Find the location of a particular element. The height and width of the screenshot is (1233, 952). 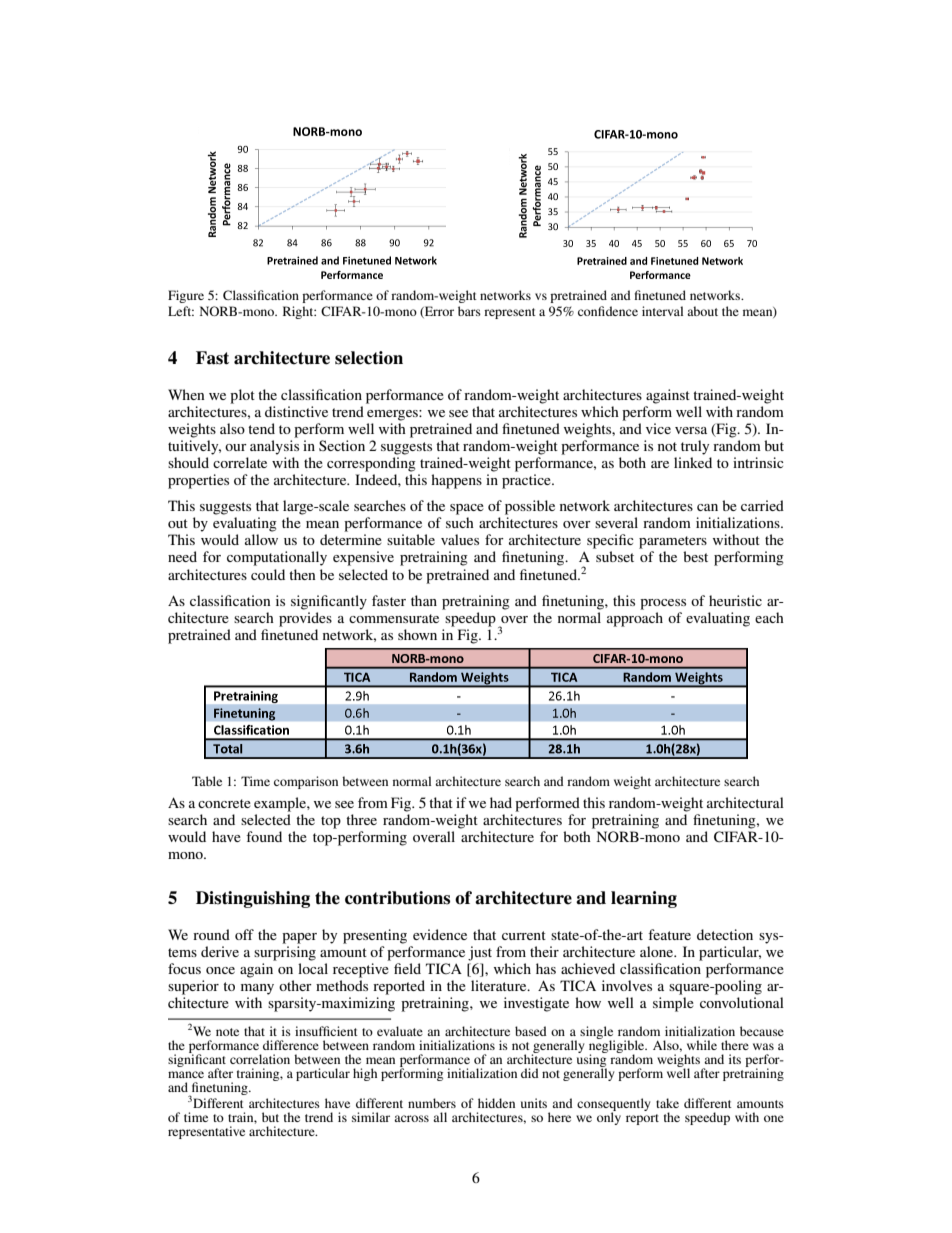

correlation is located at coordinates (260, 1059).
